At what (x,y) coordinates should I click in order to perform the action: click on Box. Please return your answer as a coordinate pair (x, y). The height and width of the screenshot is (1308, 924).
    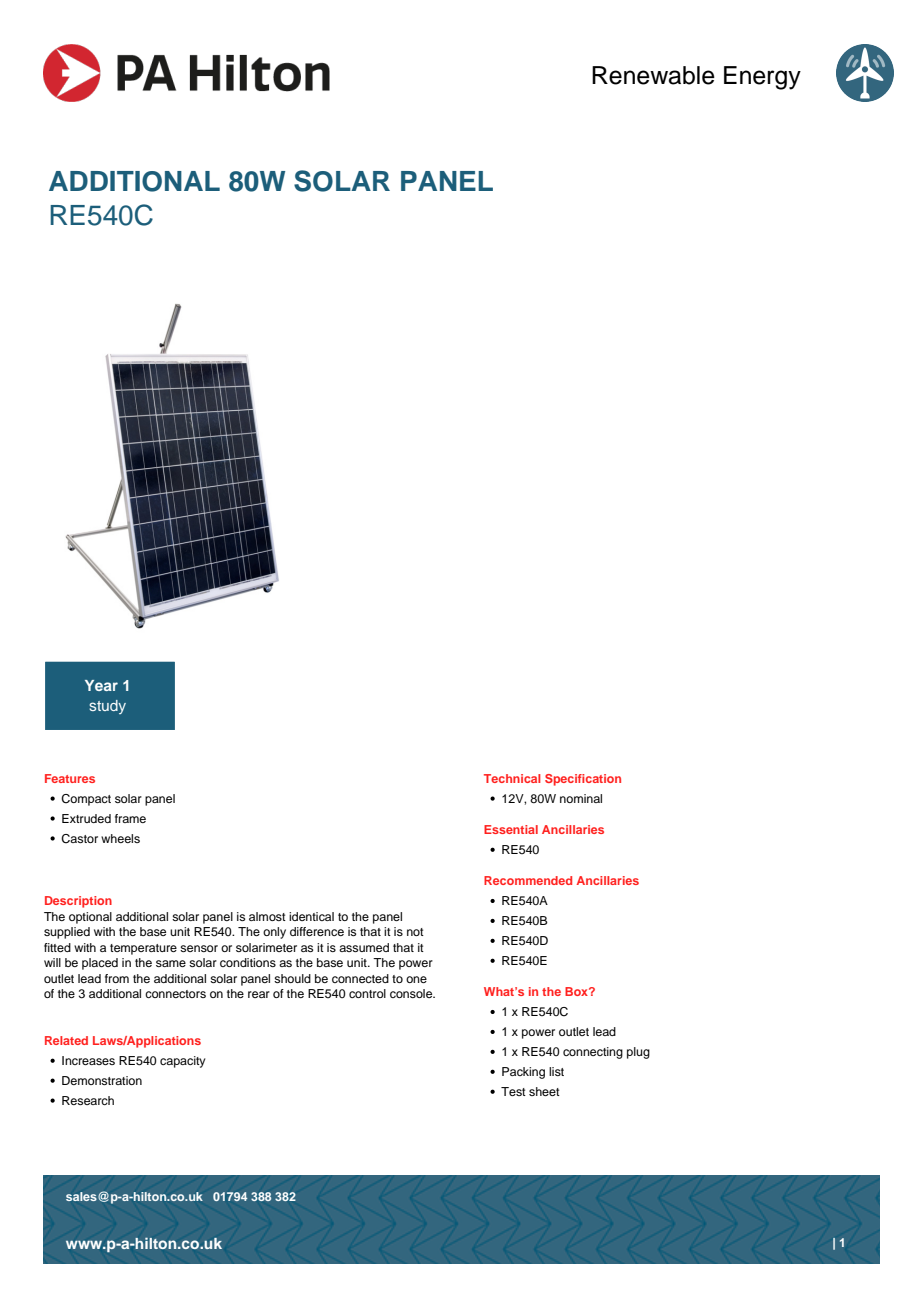
    Looking at the image, I should click on (577, 991).
